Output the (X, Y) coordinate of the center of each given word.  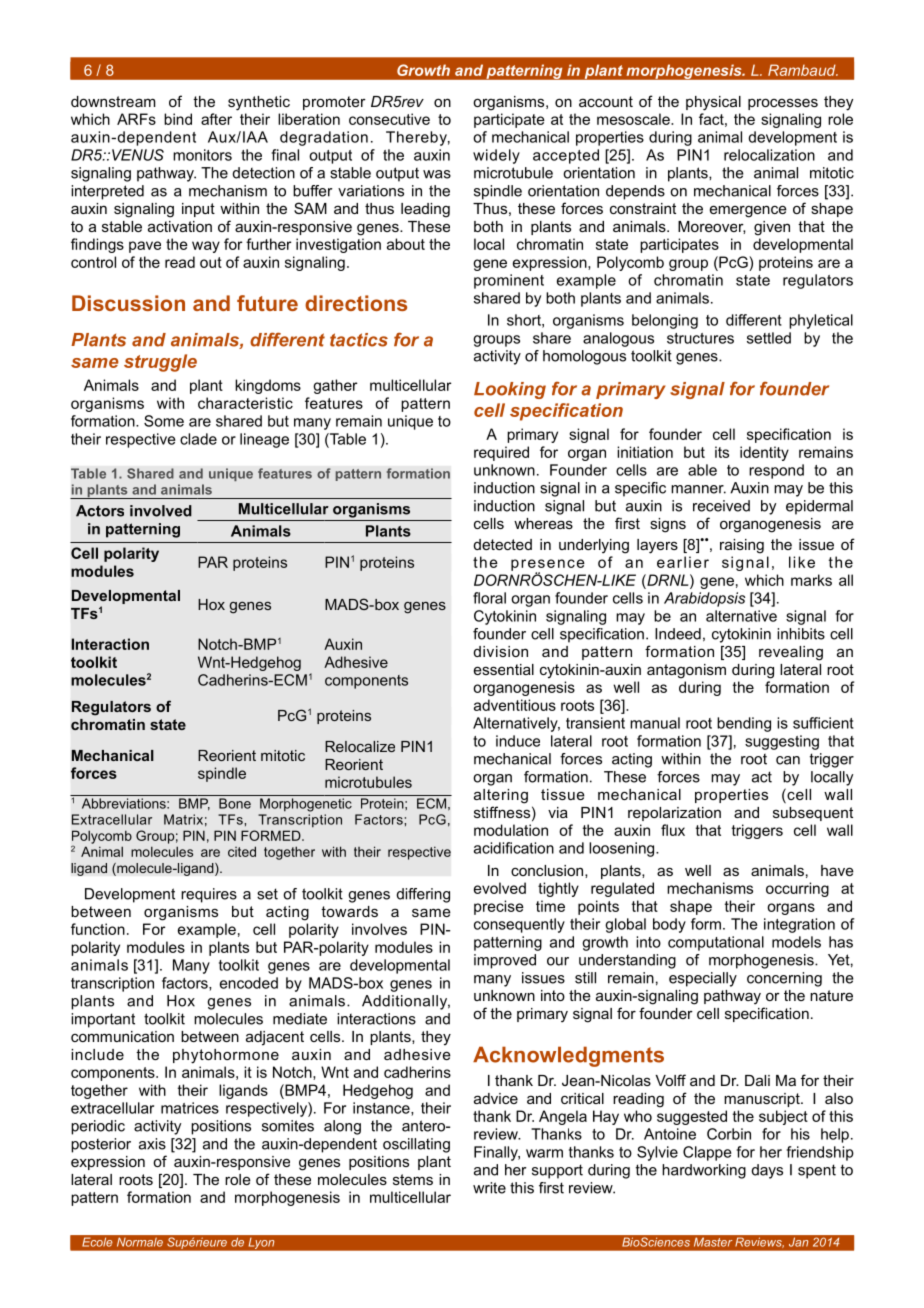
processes (783, 104)
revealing (791, 653)
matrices (190, 1108)
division (501, 651)
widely (496, 156)
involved (161, 511)
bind (178, 119)
